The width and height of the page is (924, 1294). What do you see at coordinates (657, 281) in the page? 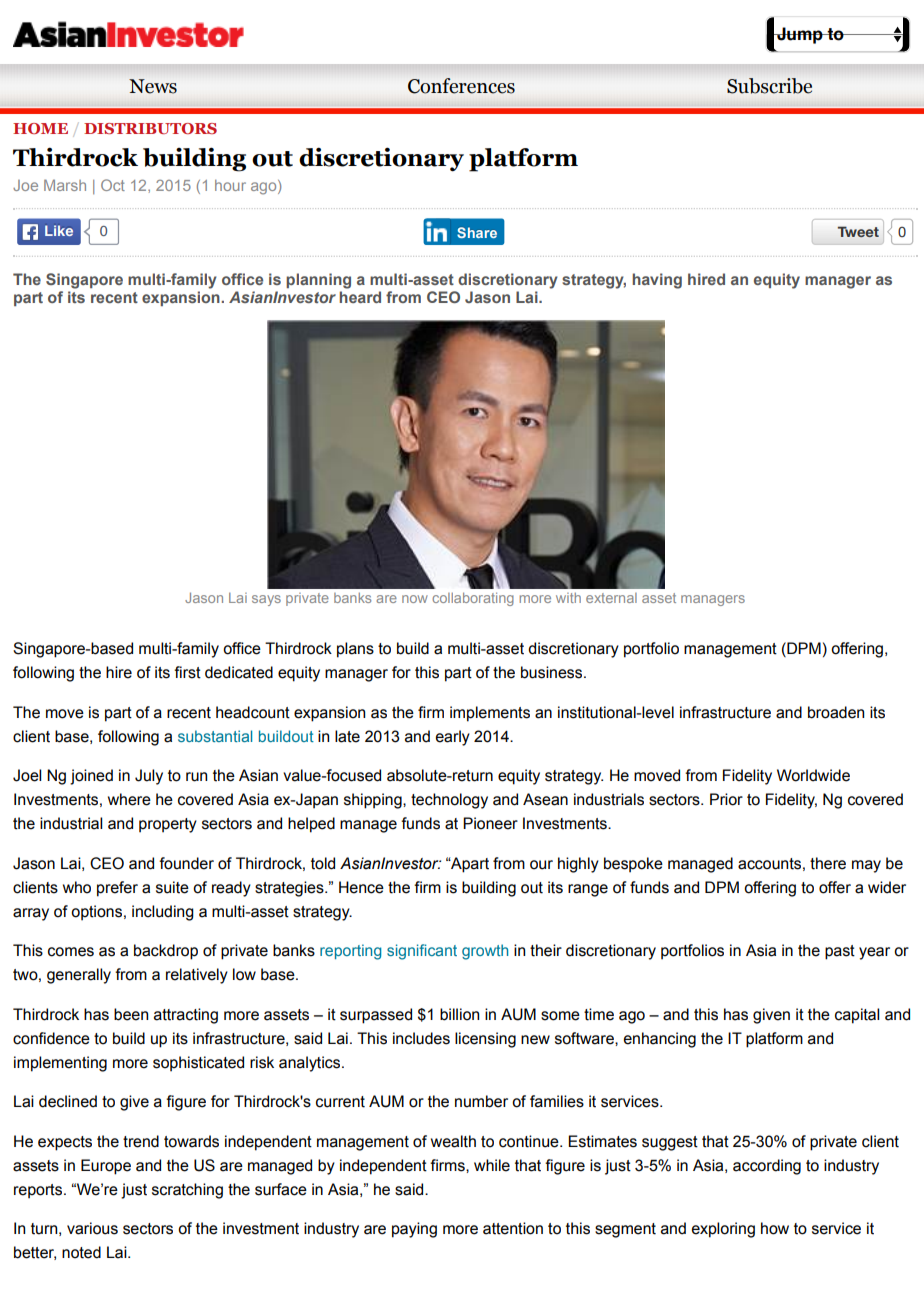
I see `having` at bounding box center [657, 281].
